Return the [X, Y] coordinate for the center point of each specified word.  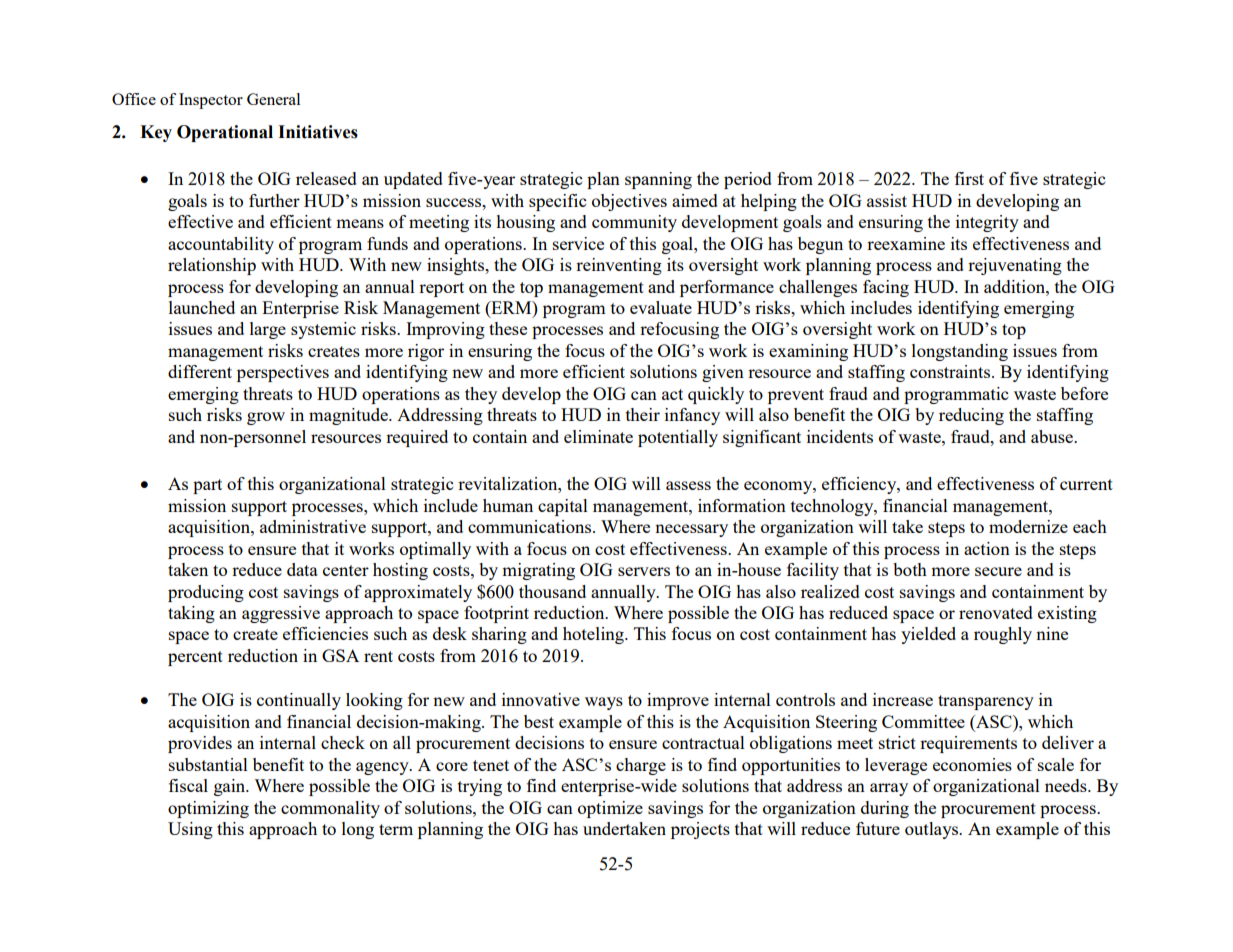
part [207, 486]
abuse [1053, 436]
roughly [1003, 635]
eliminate [598, 436]
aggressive [281, 614]
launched [202, 307]
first [969, 178]
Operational [225, 133]
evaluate [661, 307]
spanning [658, 180]
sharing [499, 635]
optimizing [208, 809]
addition [1015, 286]
